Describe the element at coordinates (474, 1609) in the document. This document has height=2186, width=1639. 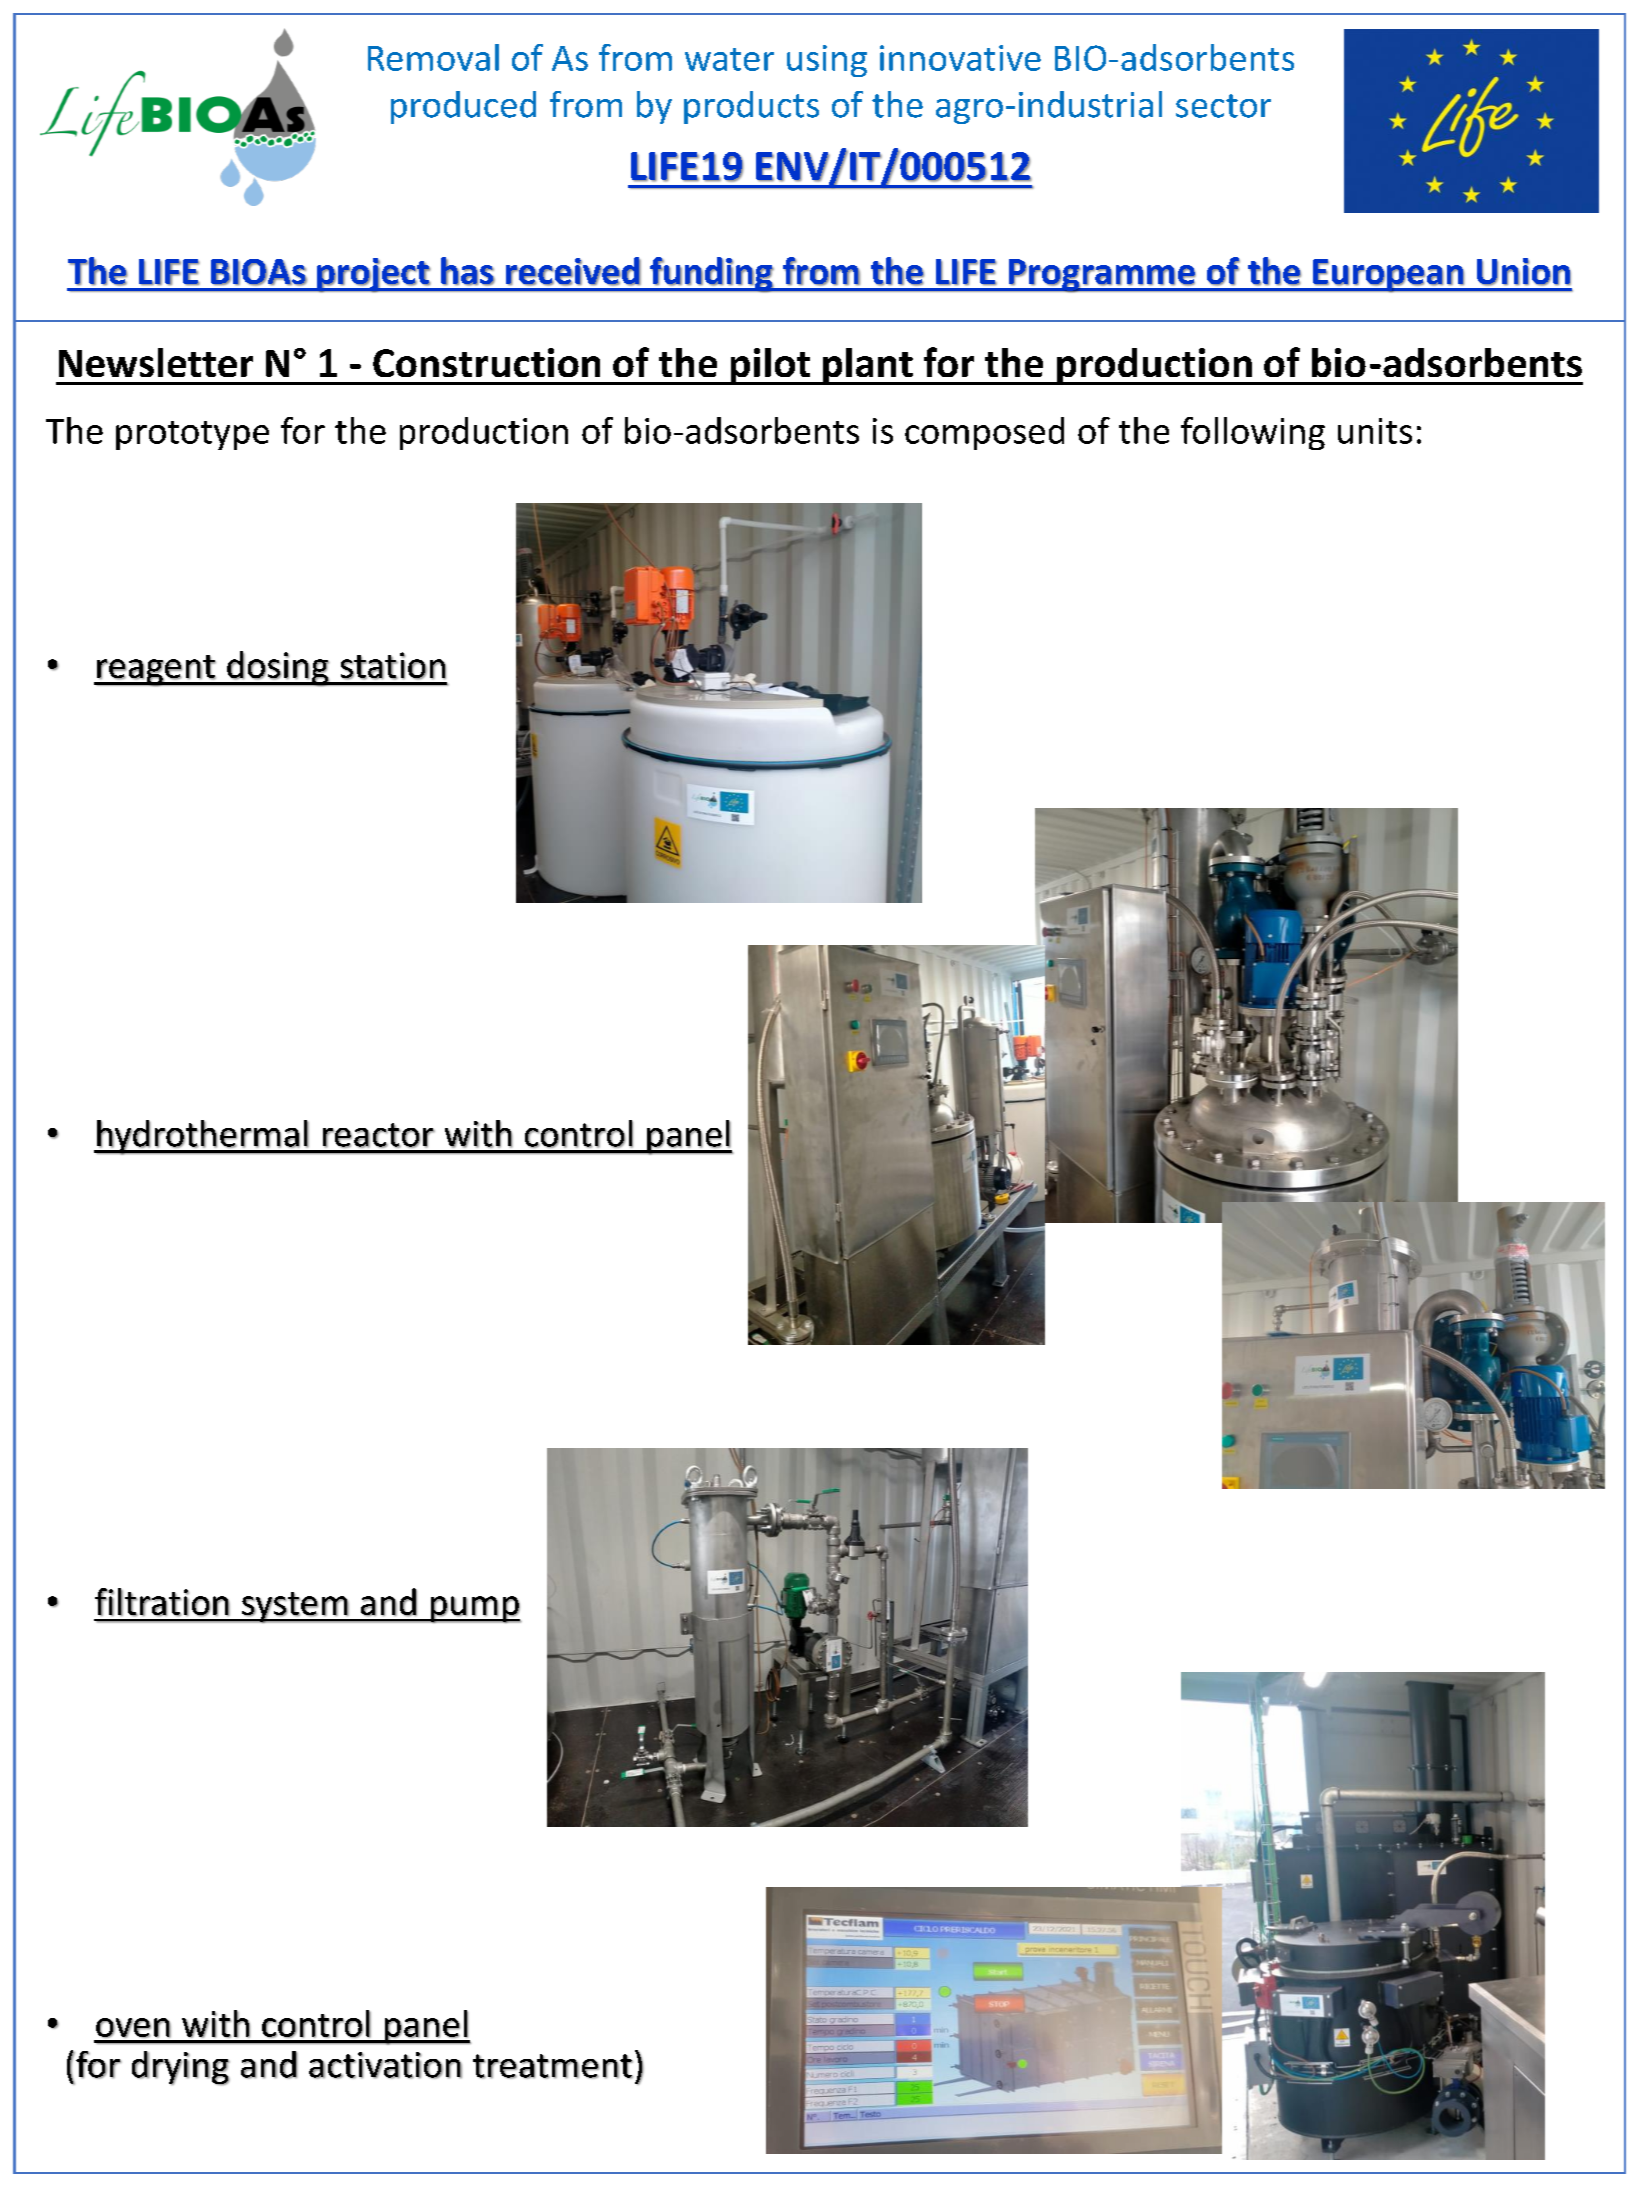
I see `pump` at that location.
